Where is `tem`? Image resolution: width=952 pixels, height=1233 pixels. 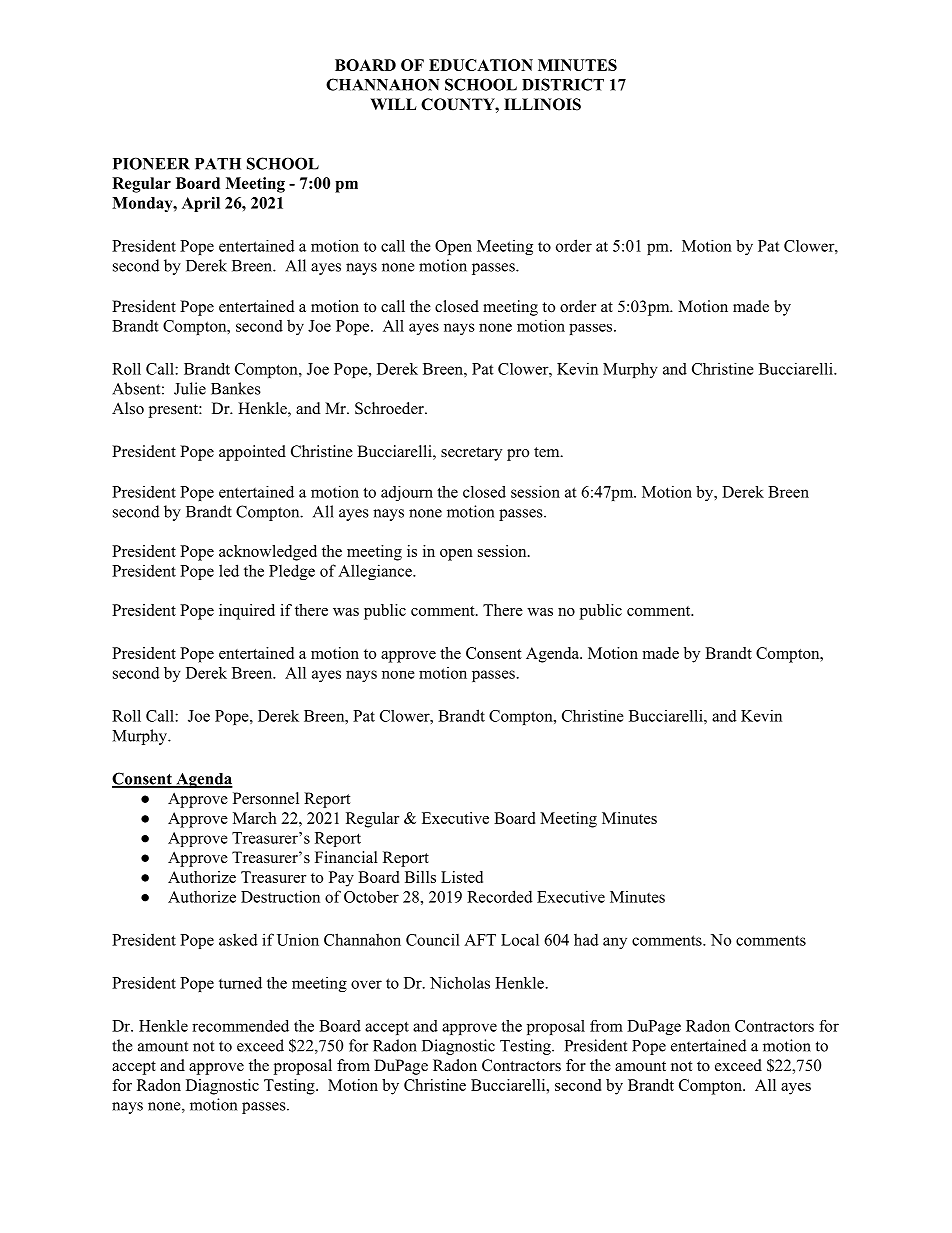
tem is located at coordinates (548, 452).
